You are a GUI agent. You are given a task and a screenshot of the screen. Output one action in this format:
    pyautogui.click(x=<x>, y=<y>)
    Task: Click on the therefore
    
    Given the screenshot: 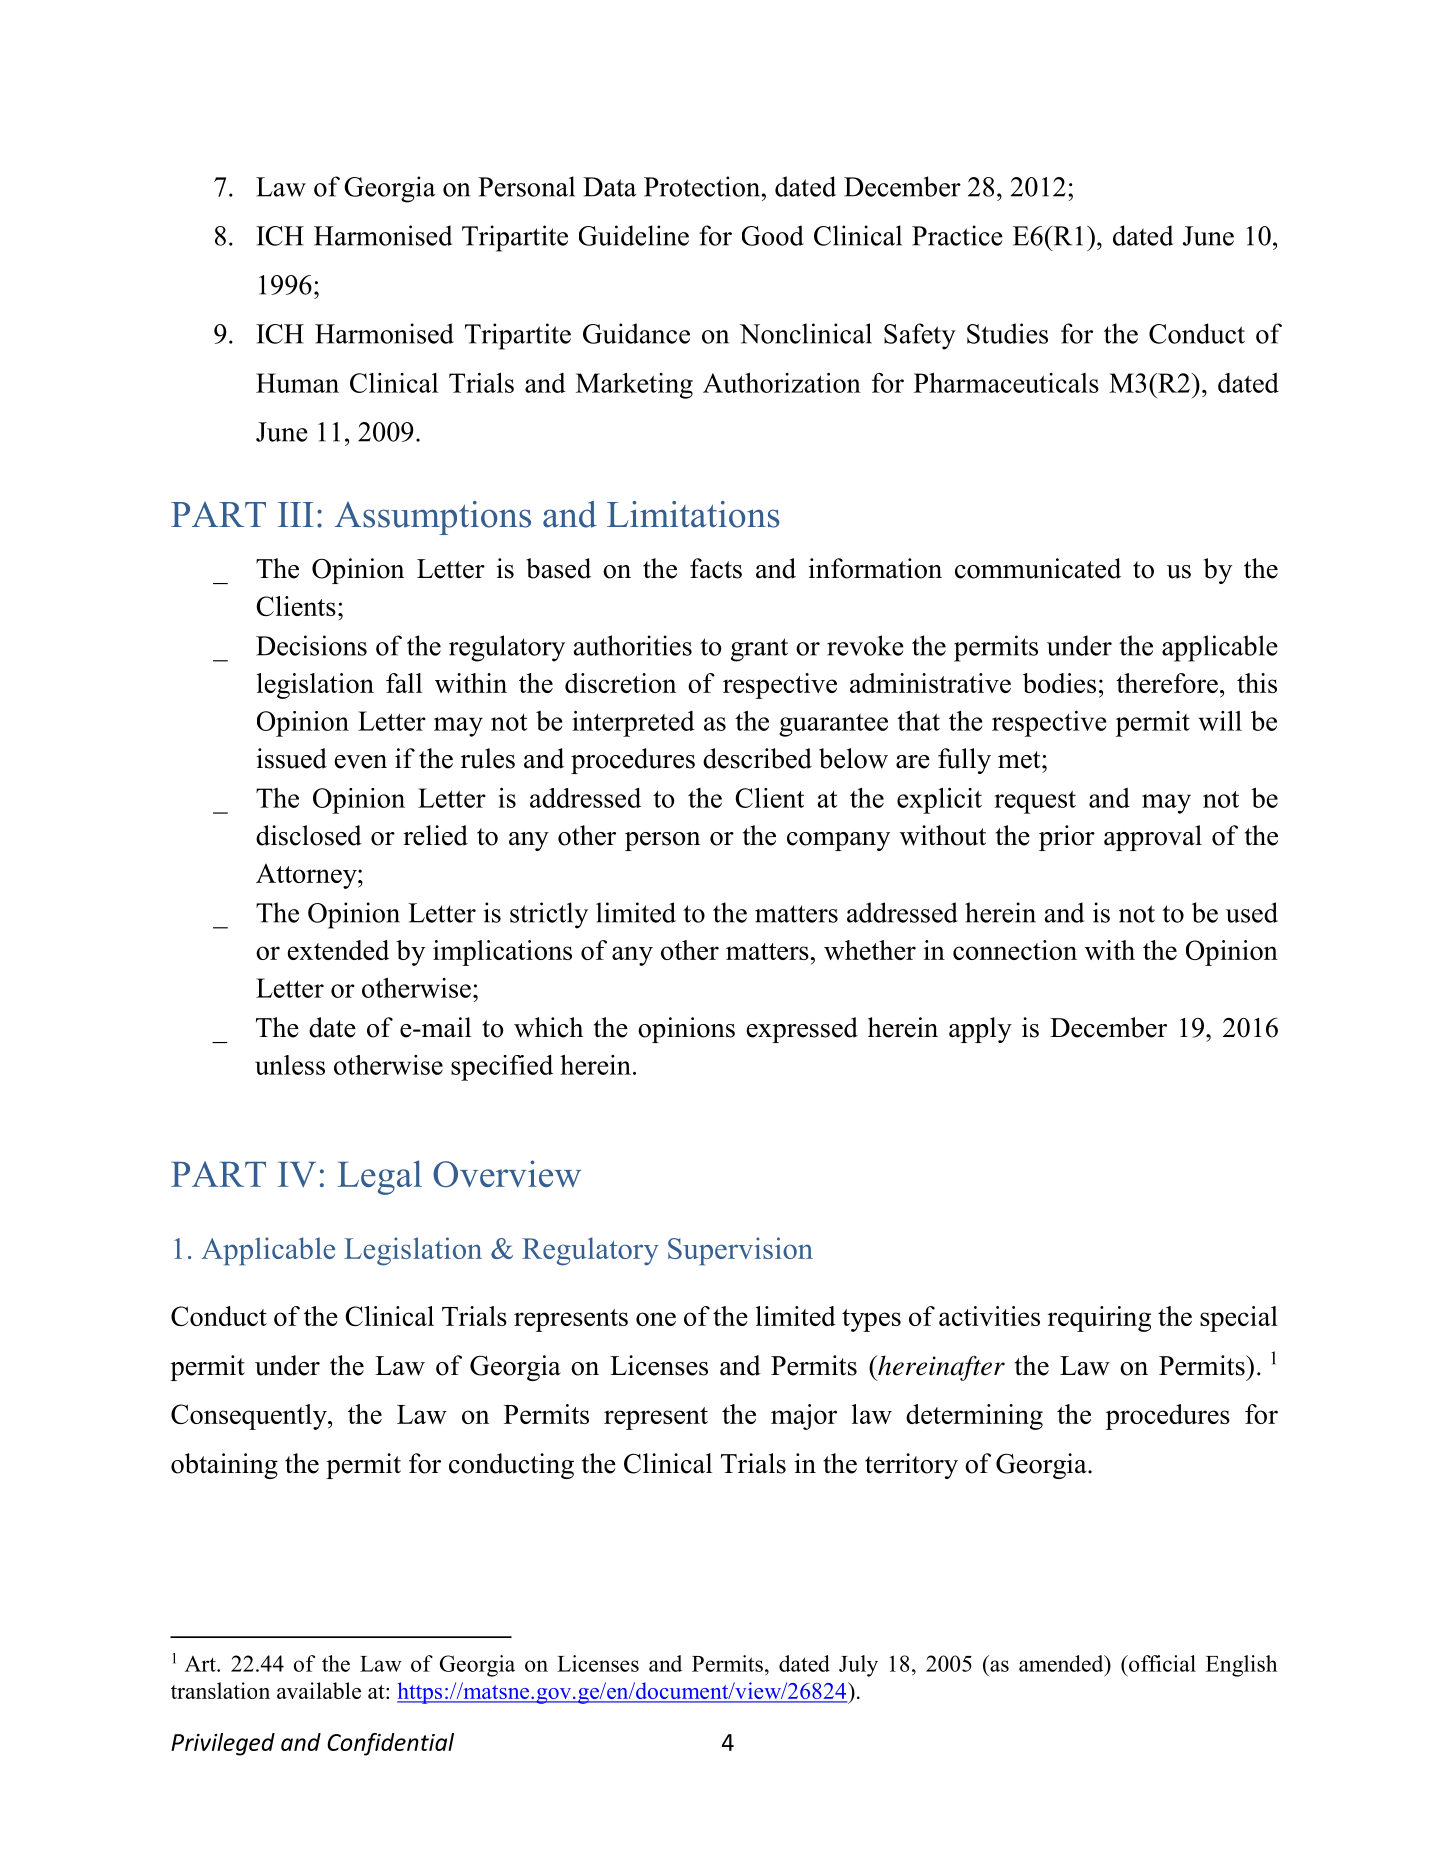 What is the action you would take?
    pyautogui.click(x=1167, y=683)
